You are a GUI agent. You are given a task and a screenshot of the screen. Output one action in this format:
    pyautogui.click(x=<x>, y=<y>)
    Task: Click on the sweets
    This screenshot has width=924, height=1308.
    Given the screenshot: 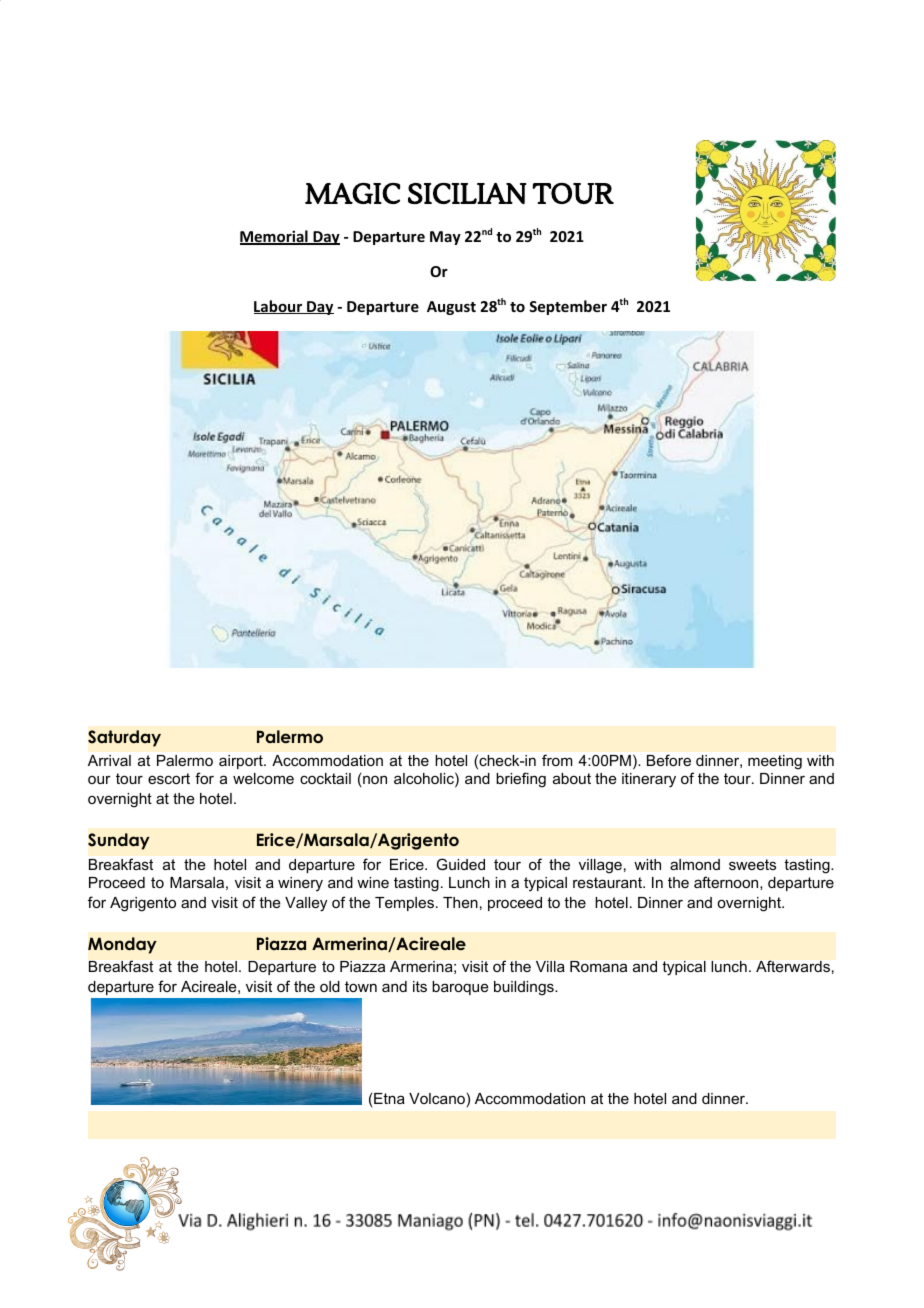 What is the action you would take?
    pyautogui.click(x=752, y=864)
